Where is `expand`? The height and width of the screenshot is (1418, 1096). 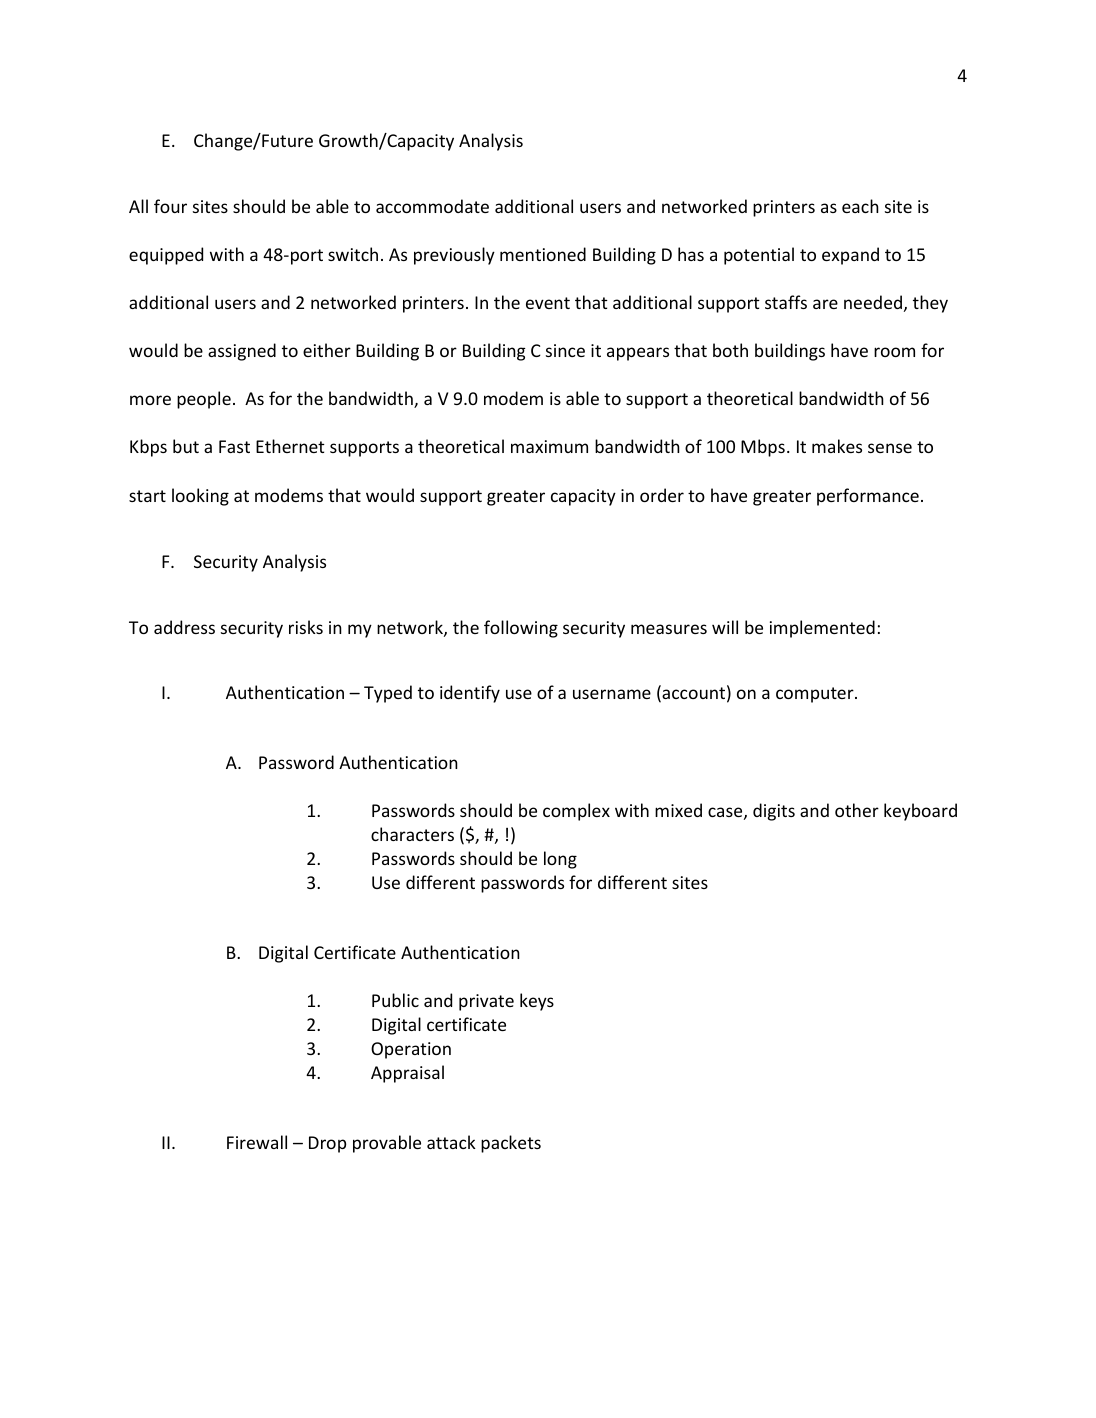
expand is located at coordinates (850, 256).
